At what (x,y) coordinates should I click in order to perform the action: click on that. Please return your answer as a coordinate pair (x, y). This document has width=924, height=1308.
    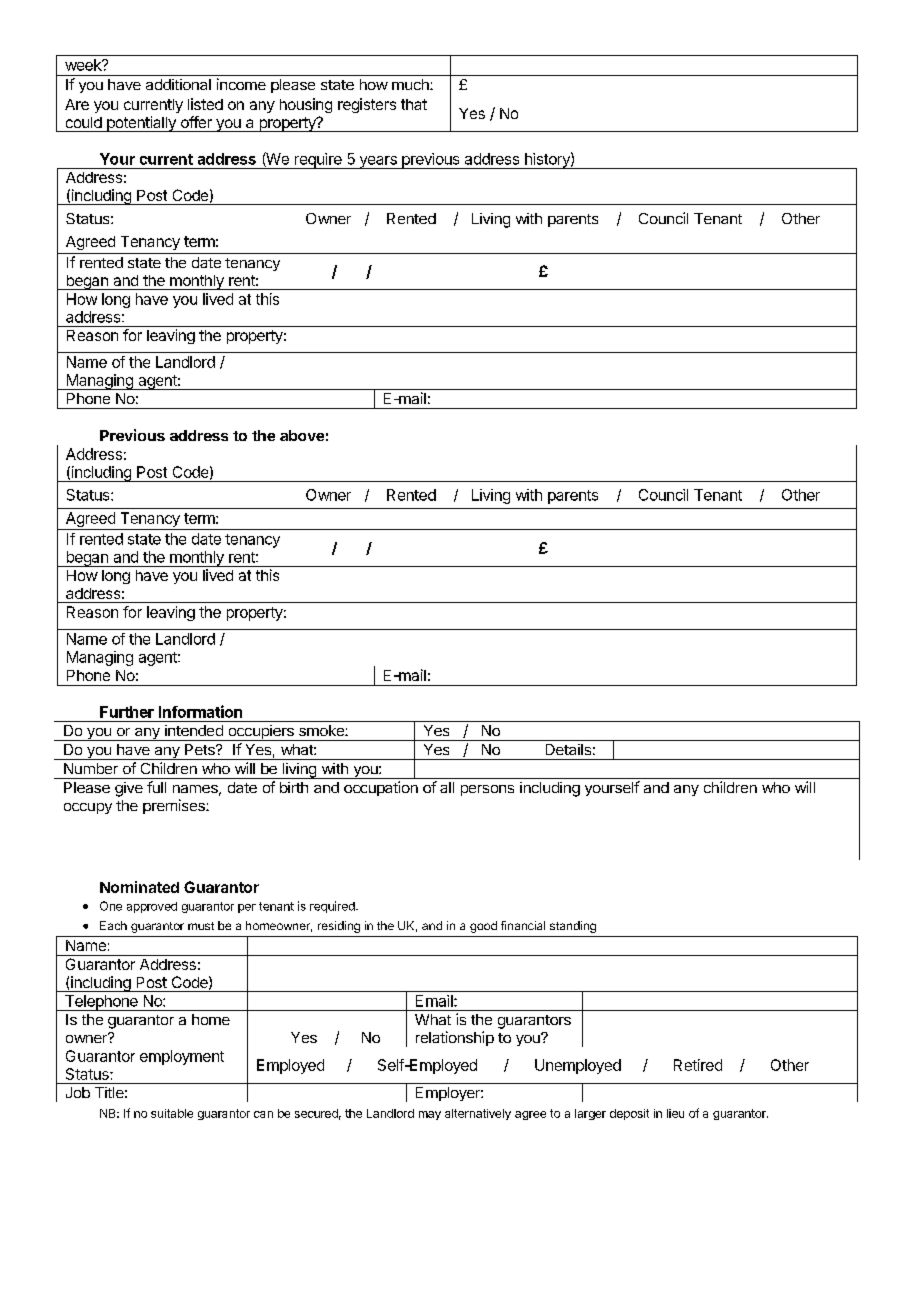
    Looking at the image, I should click on (414, 104).
